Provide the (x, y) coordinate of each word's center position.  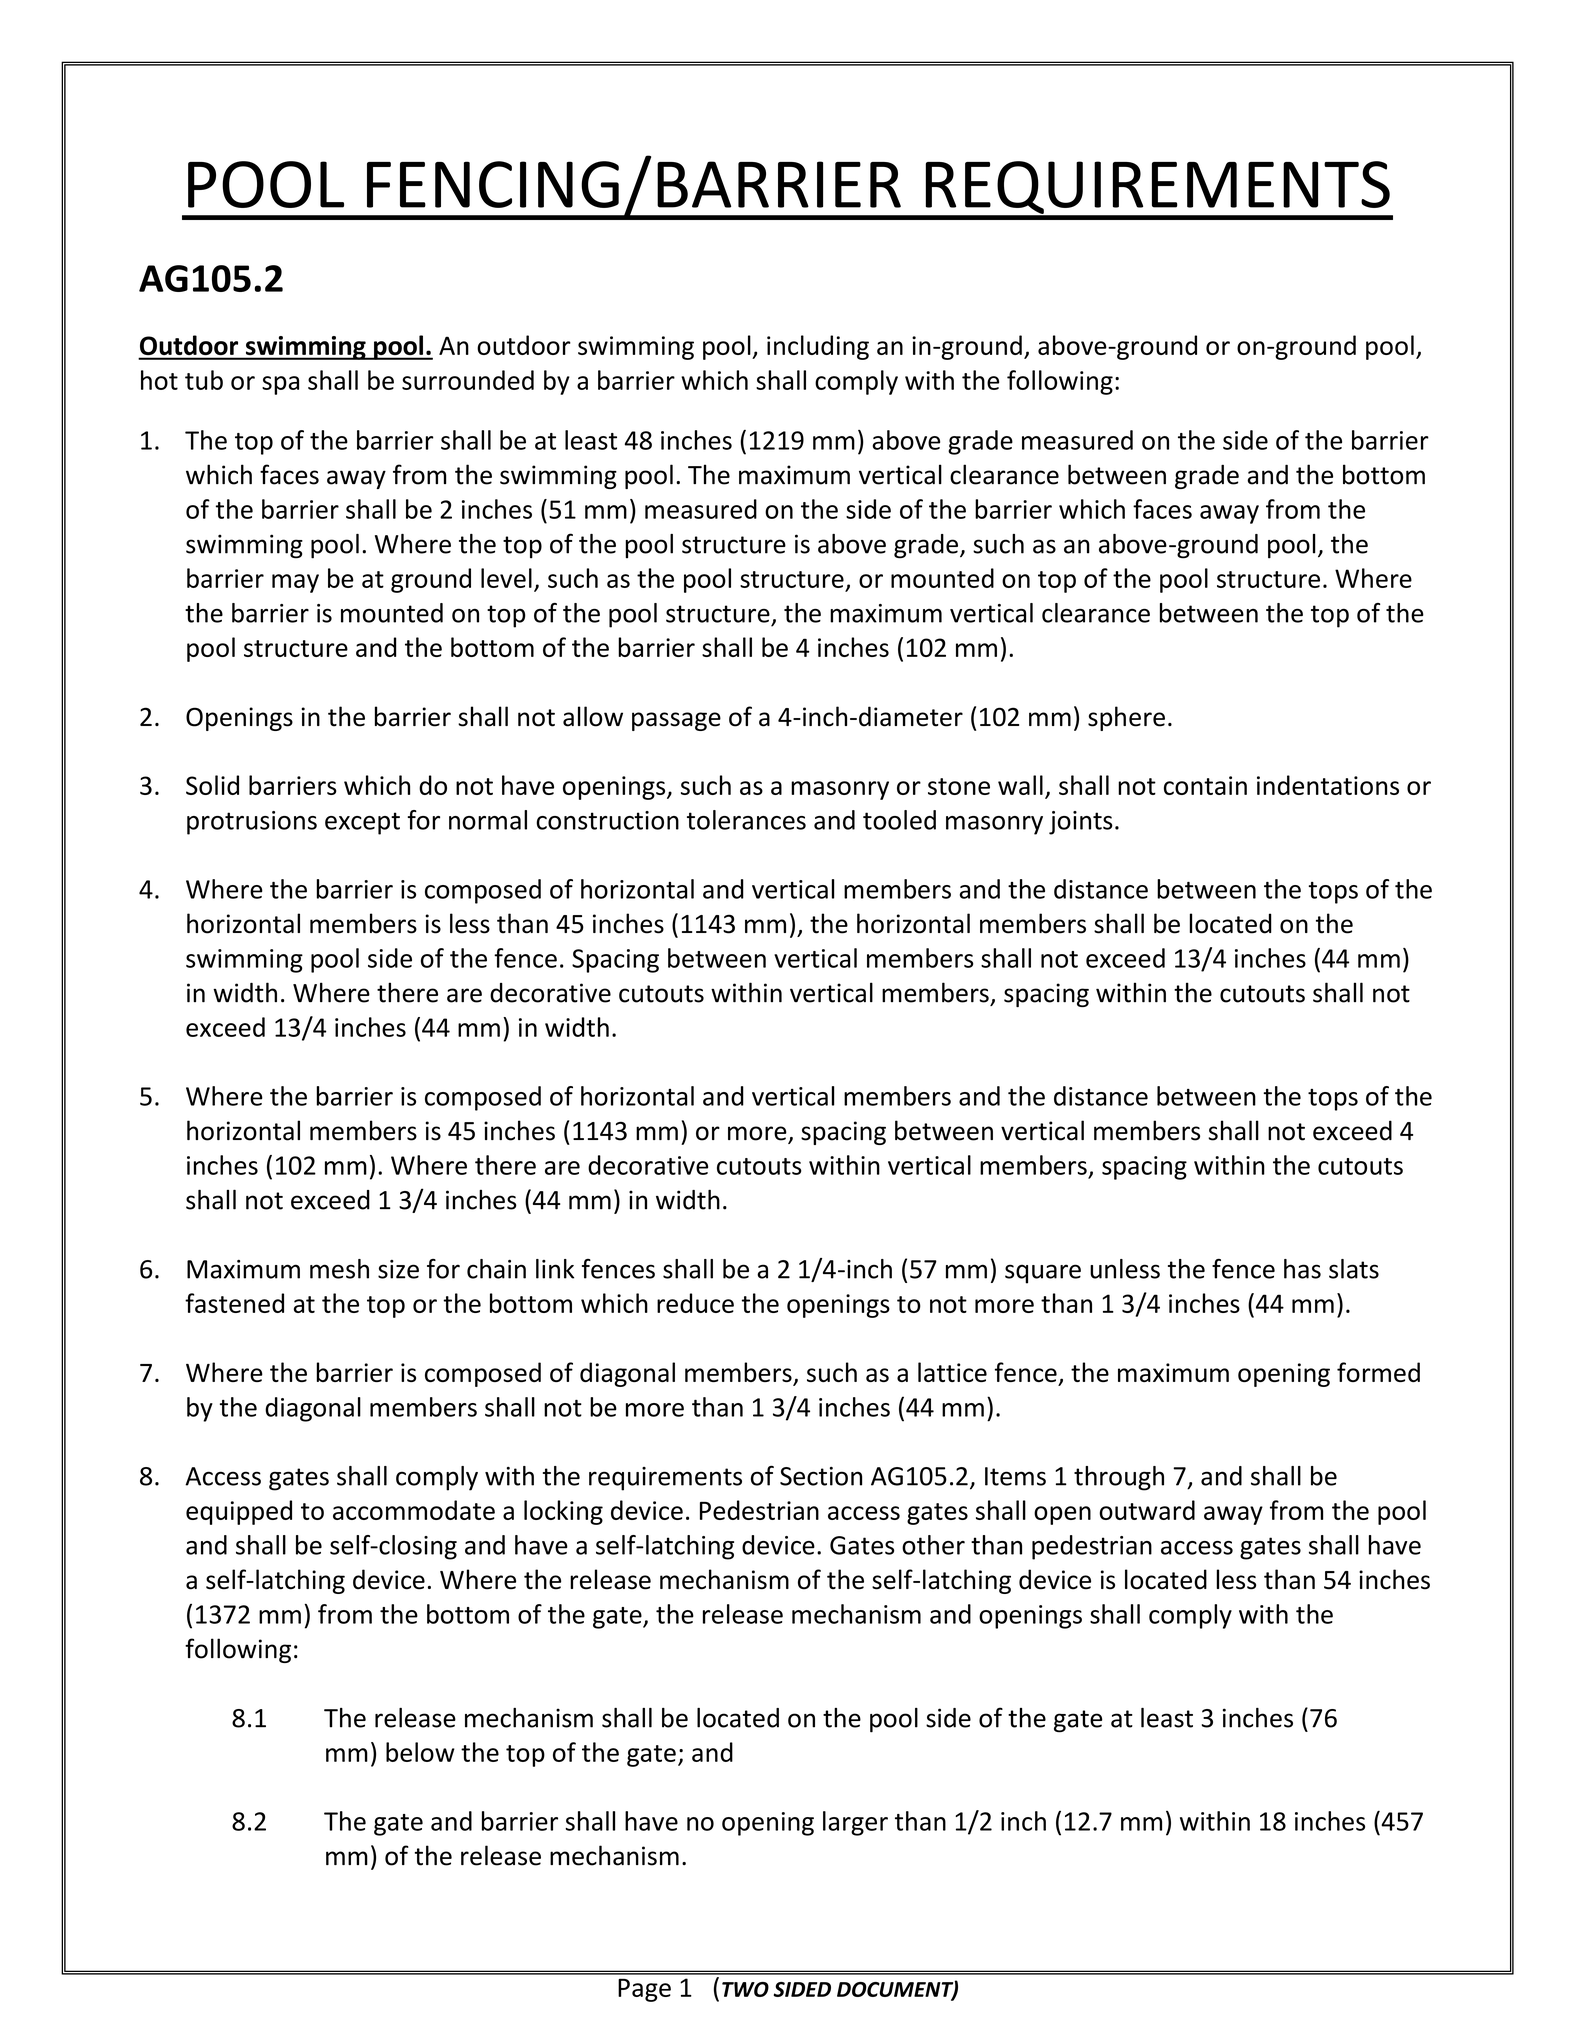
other (933, 1545)
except (362, 823)
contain (1205, 785)
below (420, 1752)
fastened (234, 1303)
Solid (212, 785)
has (1302, 1269)
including (818, 347)
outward (1147, 1510)
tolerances (746, 820)
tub (204, 380)
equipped (239, 1512)
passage (676, 721)
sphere (1126, 718)
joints (1081, 823)
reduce (695, 1303)
